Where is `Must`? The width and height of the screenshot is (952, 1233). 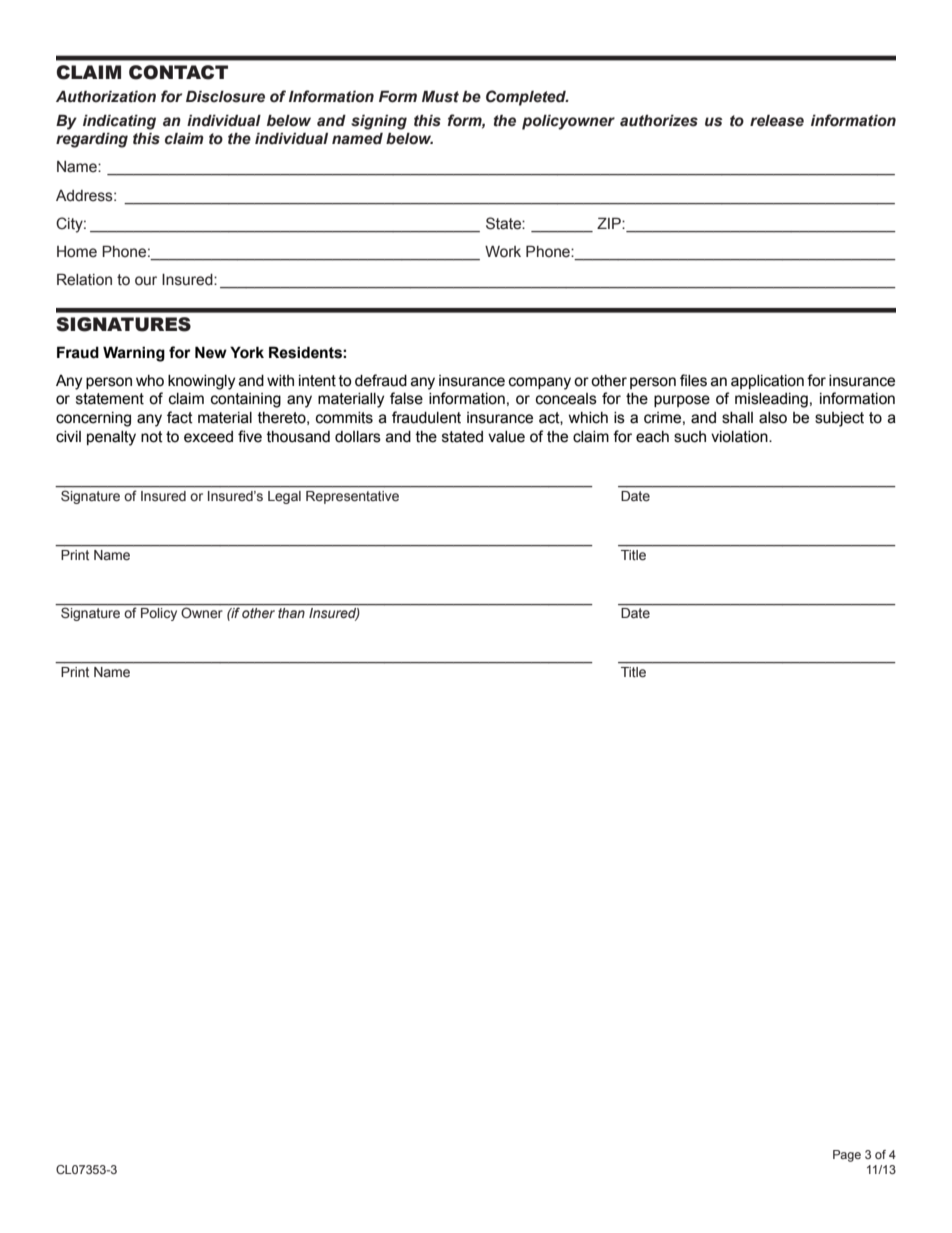 Must is located at coordinates (440, 96).
